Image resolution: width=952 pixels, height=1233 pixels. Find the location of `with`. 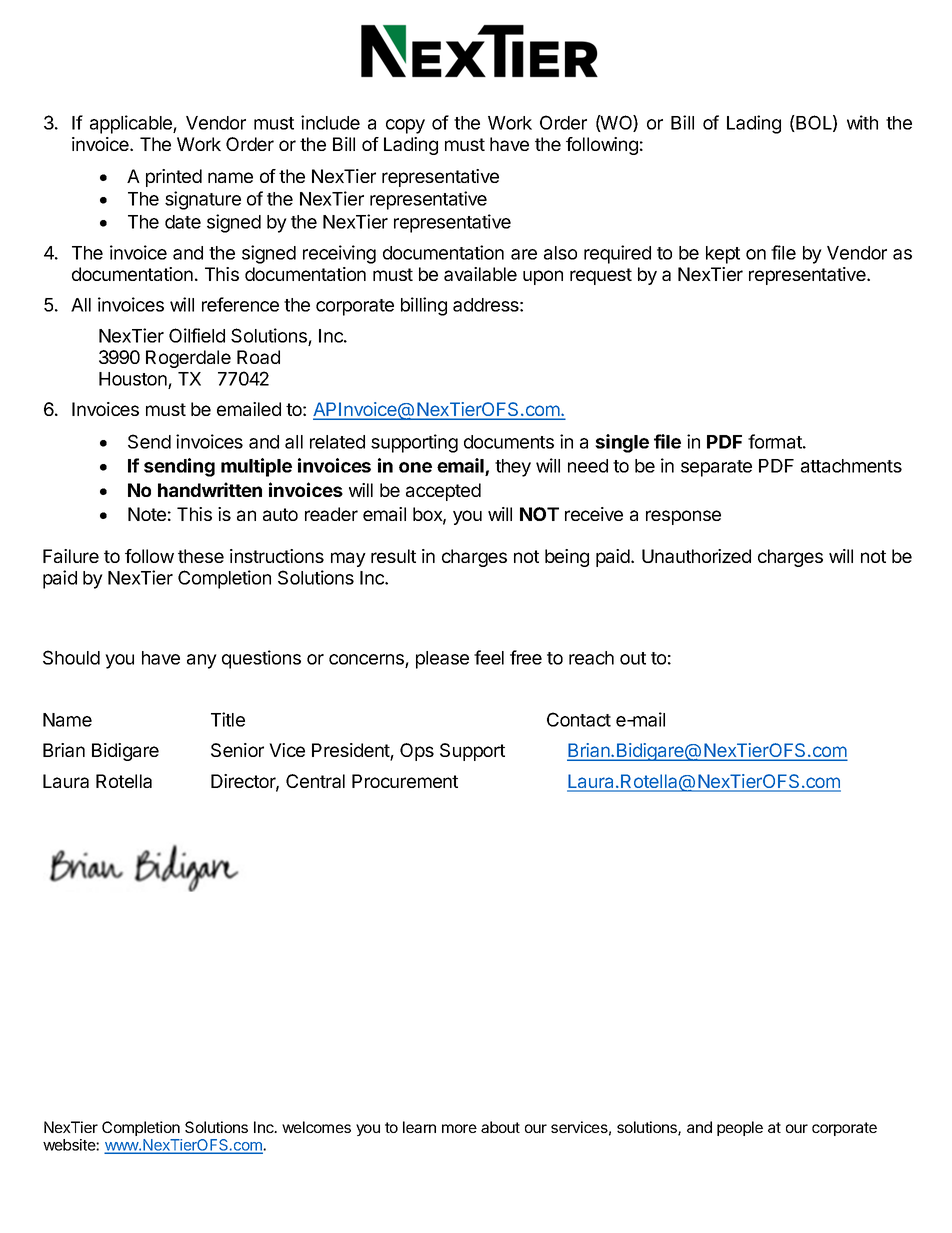

with is located at coordinates (862, 122).
